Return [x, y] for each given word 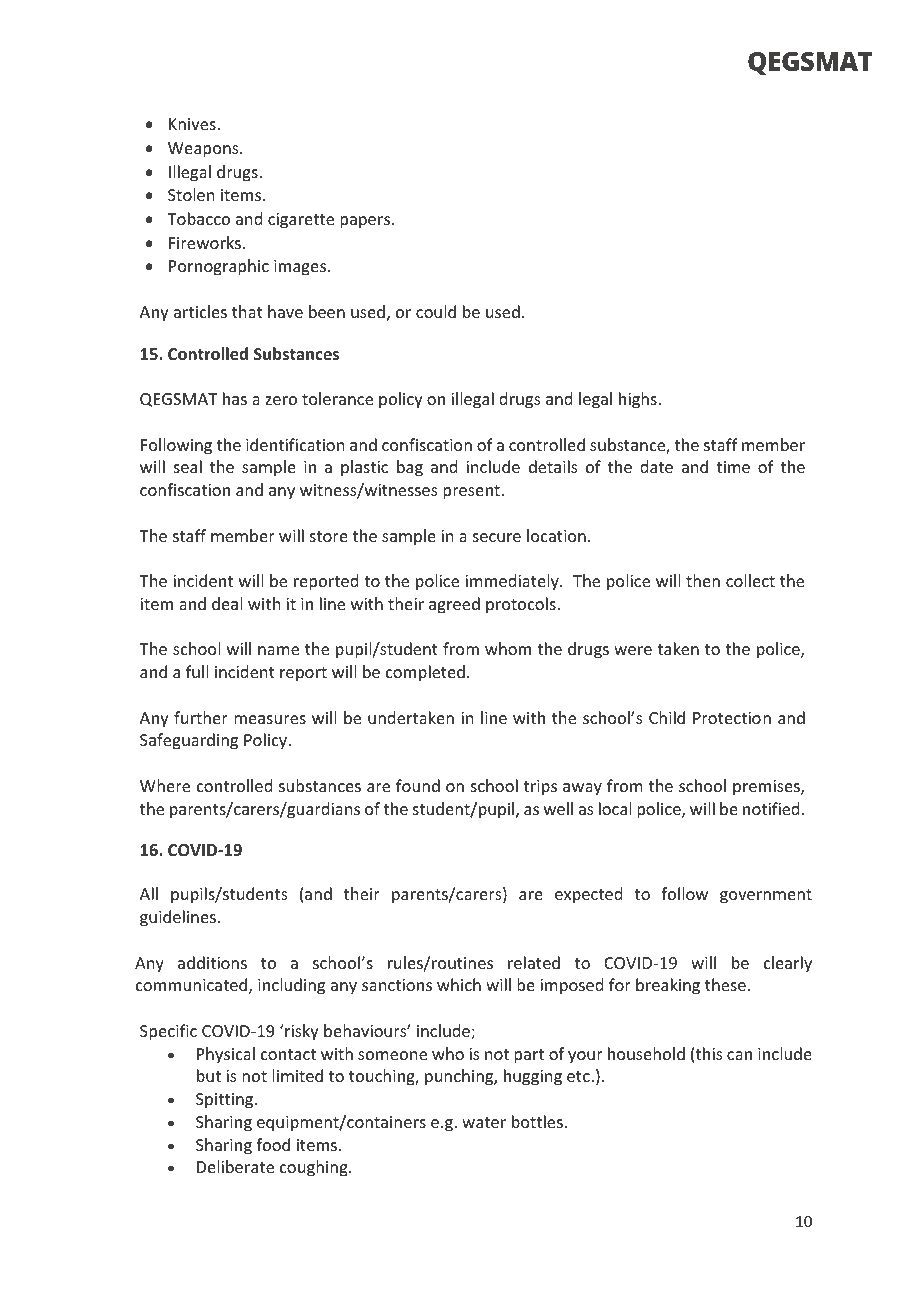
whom [508, 648]
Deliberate [235, 1166]
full [197, 671]
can [739, 1055]
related [534, 962]
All [149, 893]
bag [410, 468]
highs [638, 400]
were [633, 650]
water [484, 1122]
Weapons [204, 150]
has [235, 398]
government [766, 896]
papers [366, 222]
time [733, 467]
